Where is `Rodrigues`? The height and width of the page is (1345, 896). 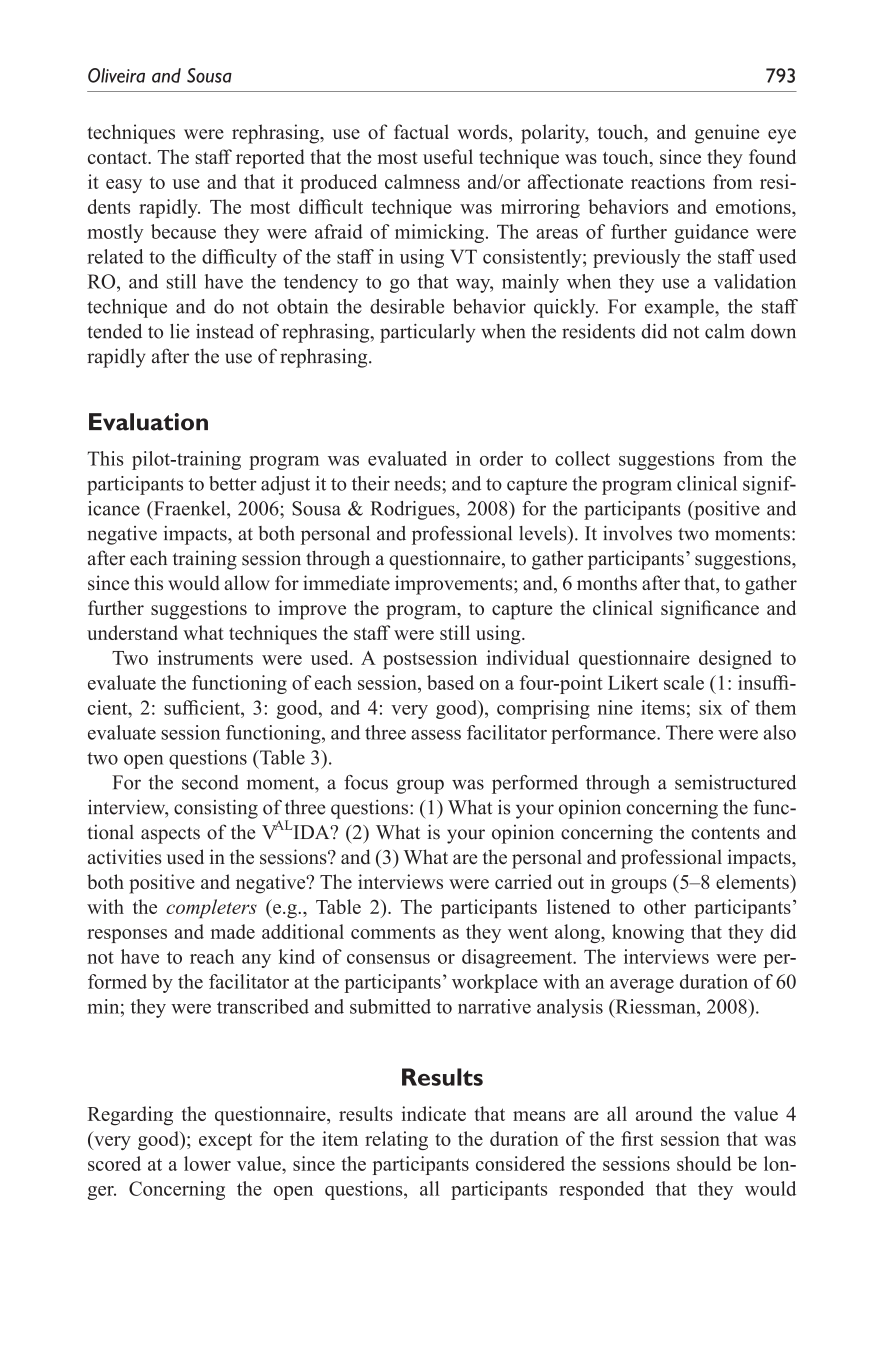 Rodrigues is located at coordinates (413, 510).
